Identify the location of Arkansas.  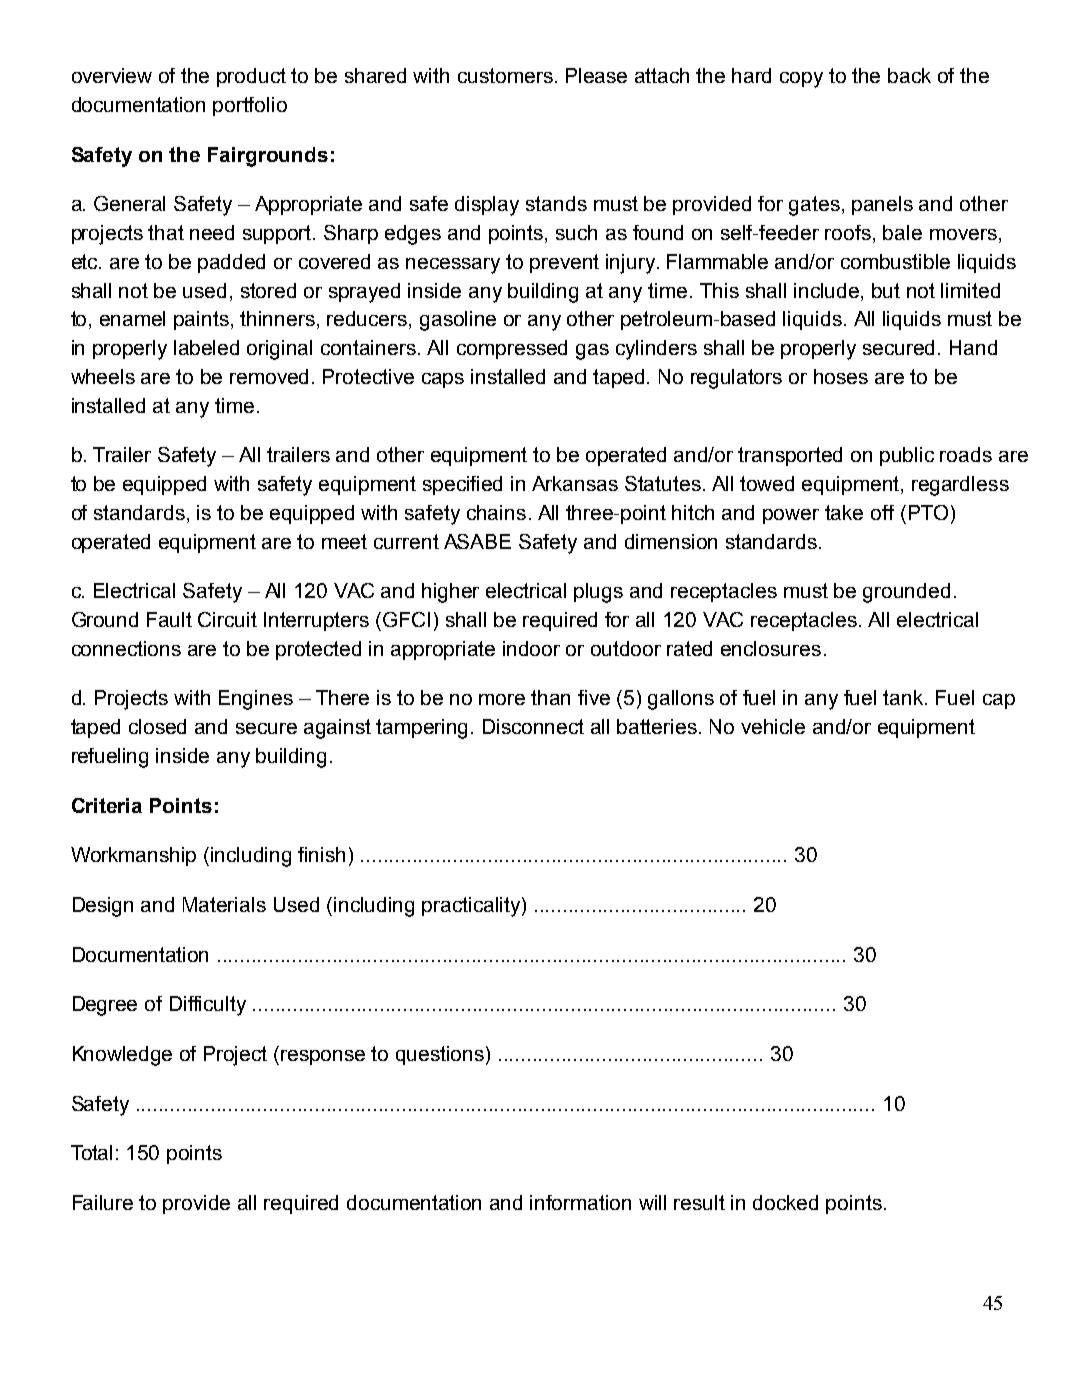
(575, 483).
